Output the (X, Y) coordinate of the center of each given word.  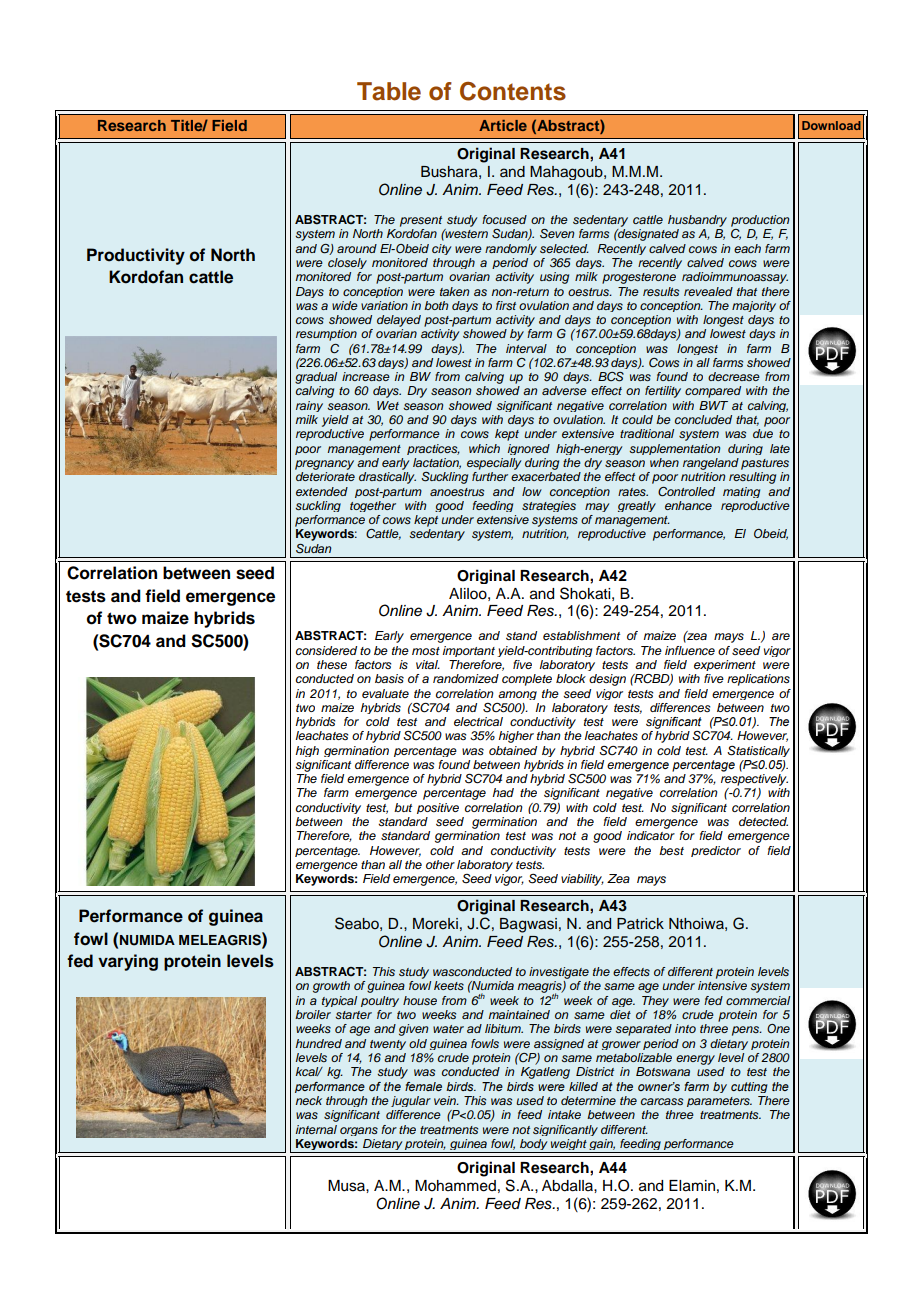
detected (763, 821)
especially (494, 464)
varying (128, 962)
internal (316, 1129)
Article (503, 125)
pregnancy (324, 465)
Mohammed (455, 1186)
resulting (752, 478)
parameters (719, 1102)
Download (831, 125)
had (503, 792)
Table (389, 91)
